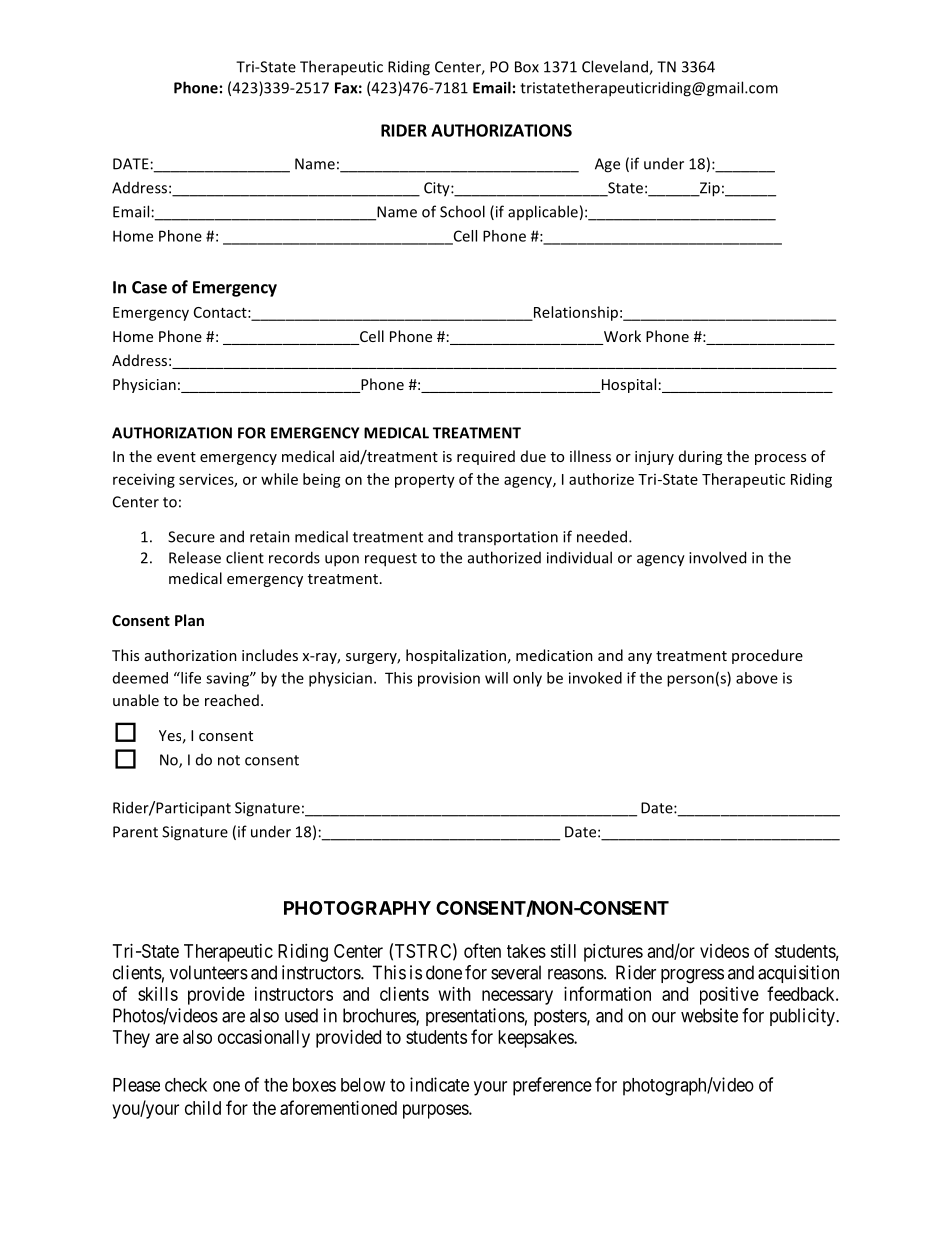 The image size is (952, 1233). What do you see at coordinates (462, 211) in the screenshot?
I see `School` at bounding box center [462, 211].
